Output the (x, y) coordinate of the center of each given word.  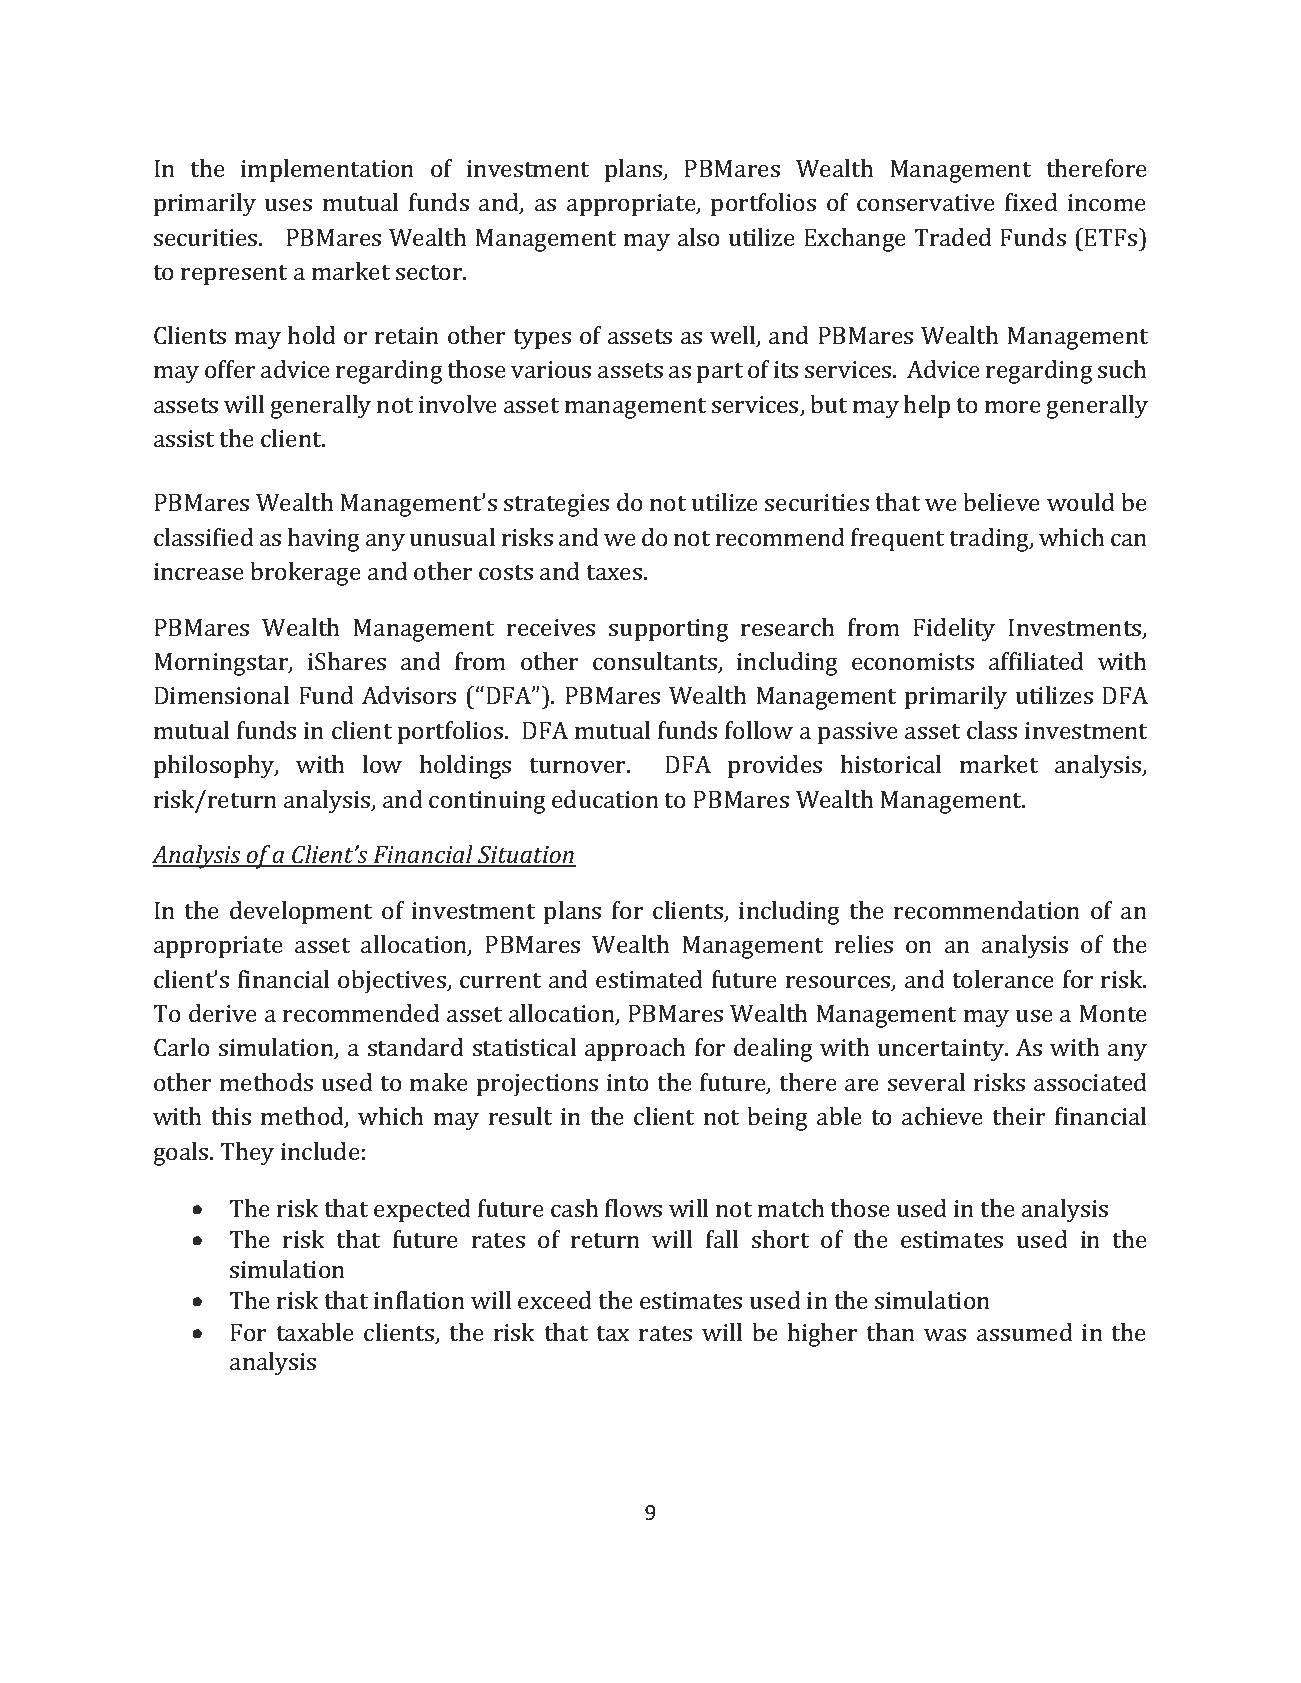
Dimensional (221, 695)
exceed (555, 1300)
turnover (579, 765)
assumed (1025, 1332)
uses (288, 205)
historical (891, 764)
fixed (1031, 202)
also (699, 237)
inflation (419, 1300)
